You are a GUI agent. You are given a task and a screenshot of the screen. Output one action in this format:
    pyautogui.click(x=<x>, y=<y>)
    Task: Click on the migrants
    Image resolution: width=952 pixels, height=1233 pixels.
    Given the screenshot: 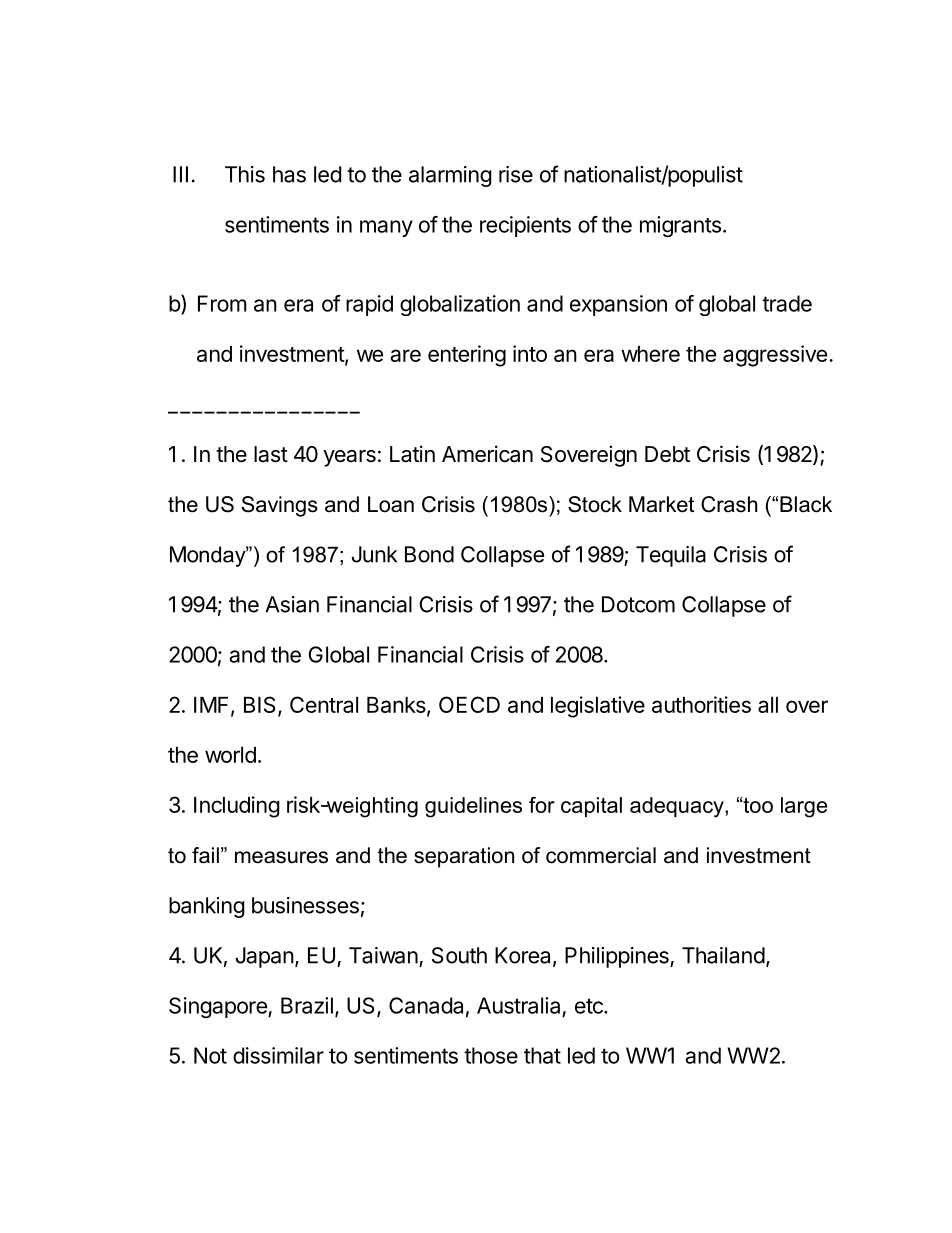 What is the action you would take?
    pyautogui.click(x=680, y=226)
